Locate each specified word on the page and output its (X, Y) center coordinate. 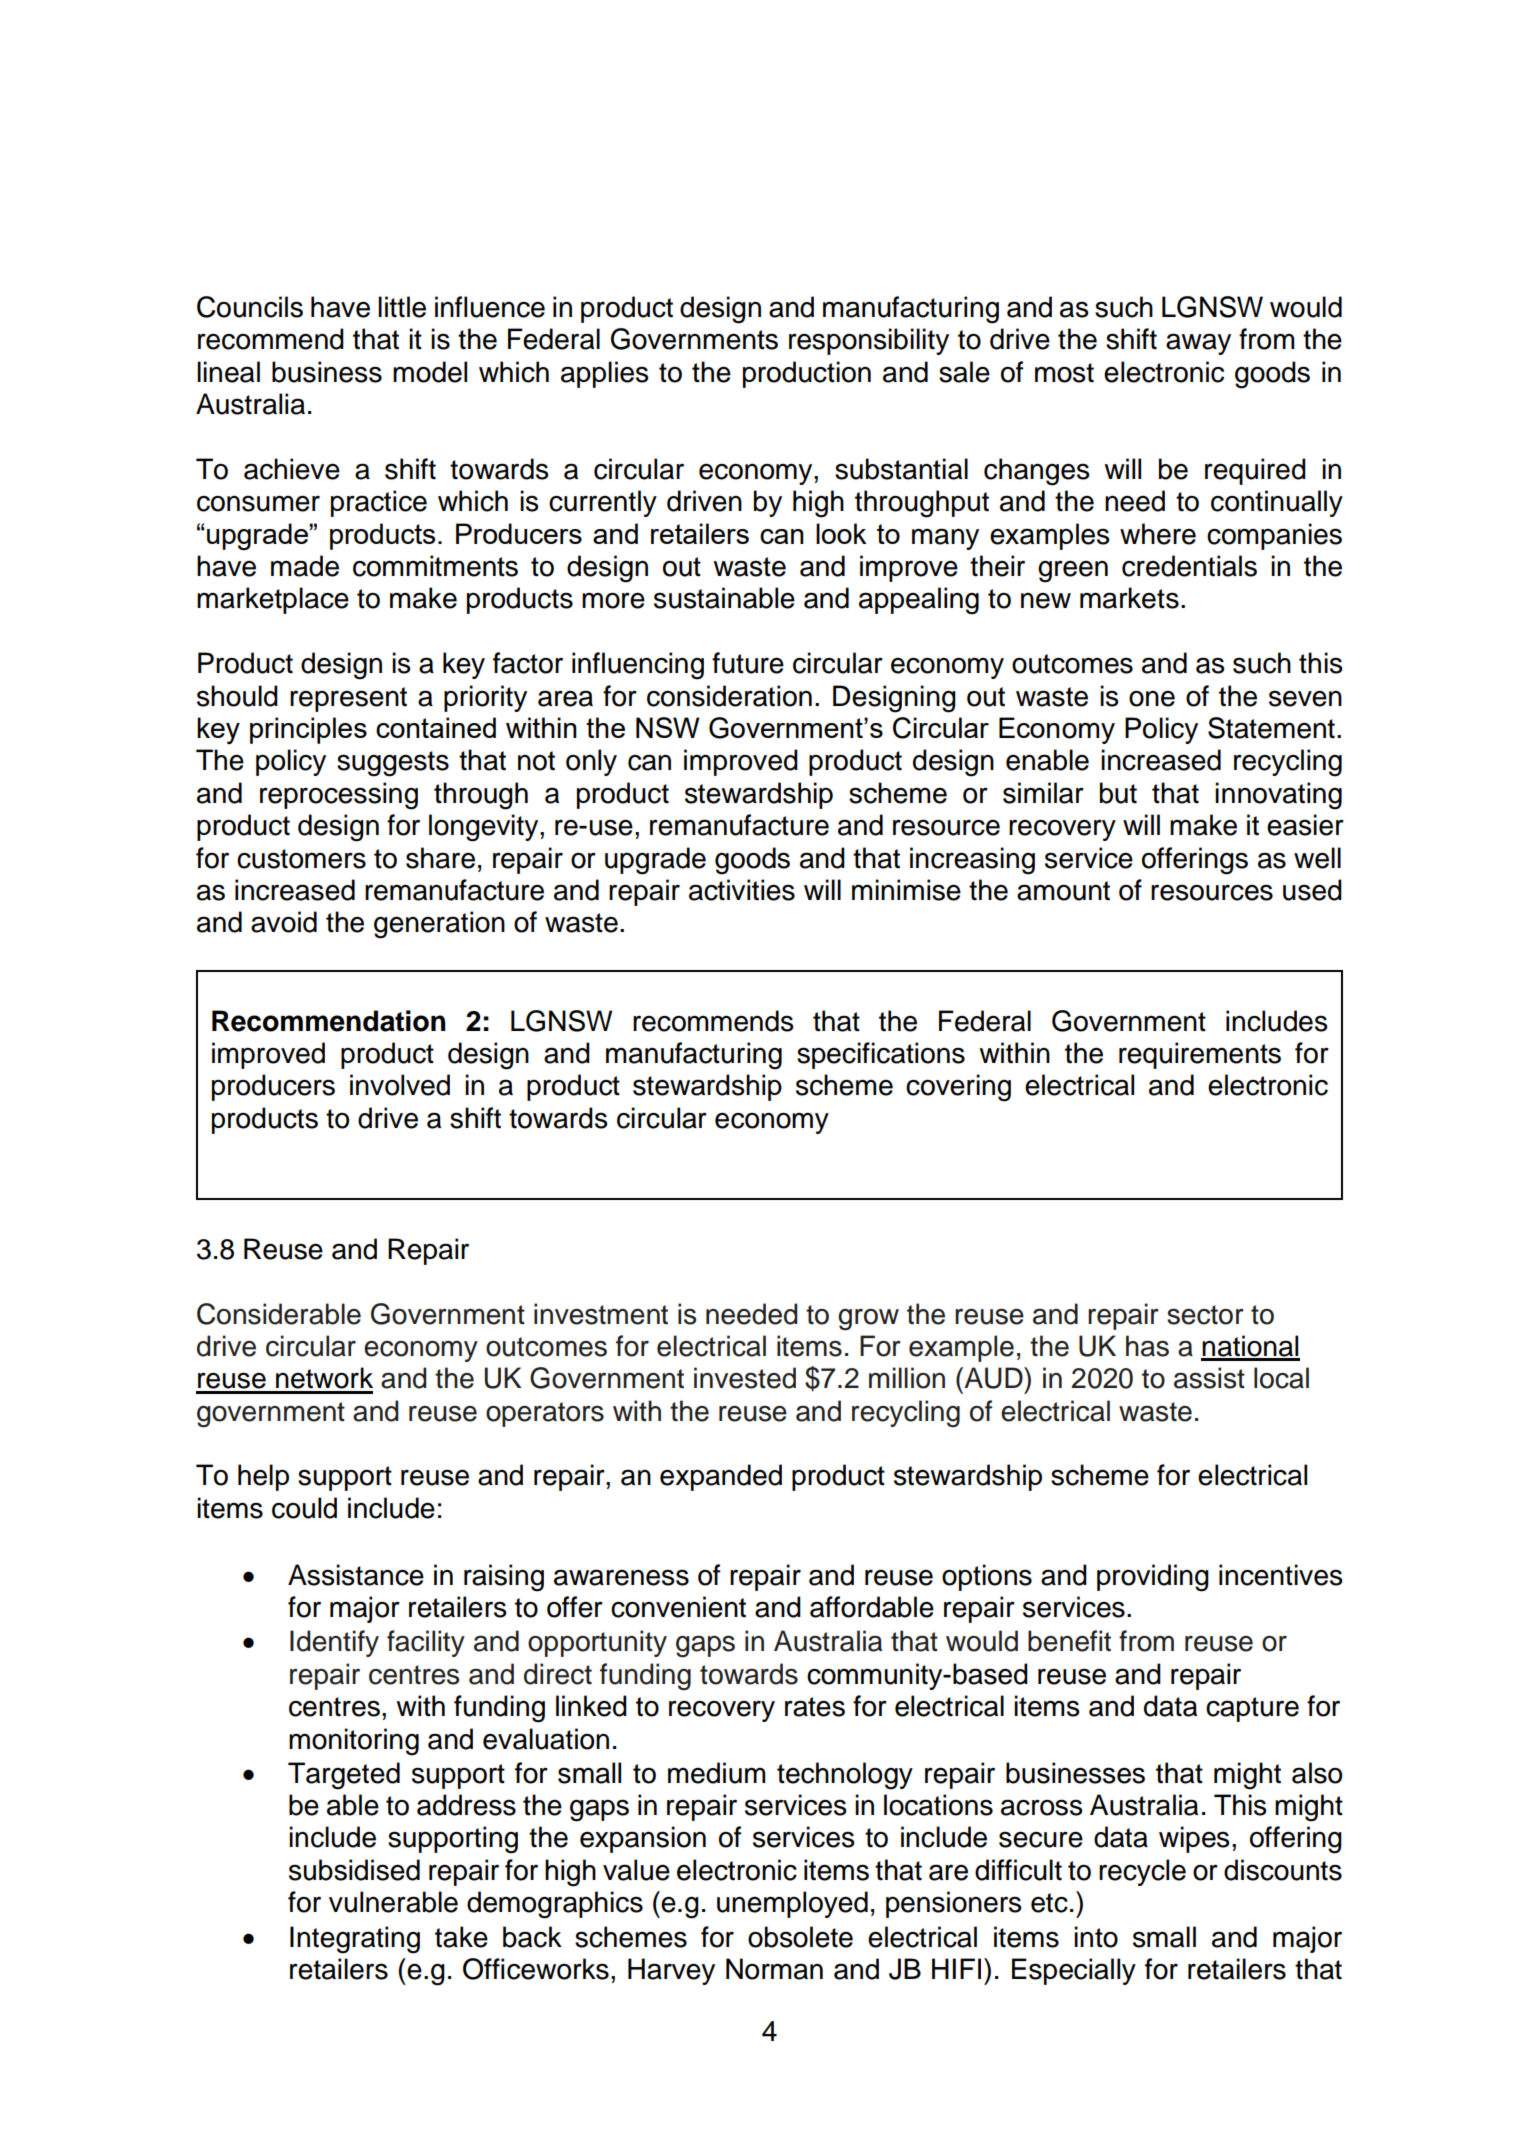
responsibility (869, 341)
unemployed (792, 1904)
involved (400, 1085)
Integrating (355, 1940)
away (1198, 344)
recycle (1142, 1872)
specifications (881, 1055)
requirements (1200, 1055)
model (430, 372)
